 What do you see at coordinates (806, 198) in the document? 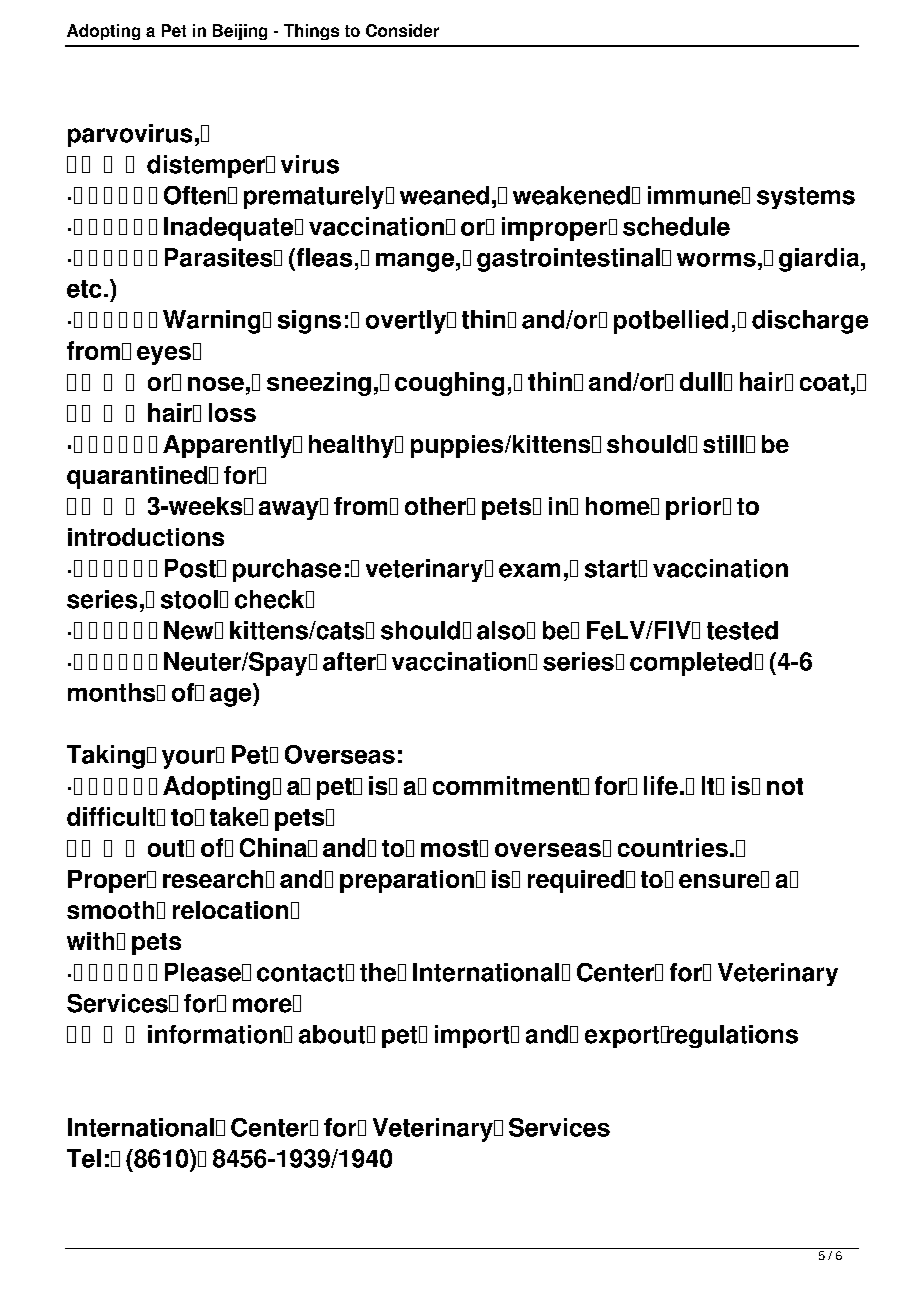
I see `systems` at bounding box center [806, 198].
